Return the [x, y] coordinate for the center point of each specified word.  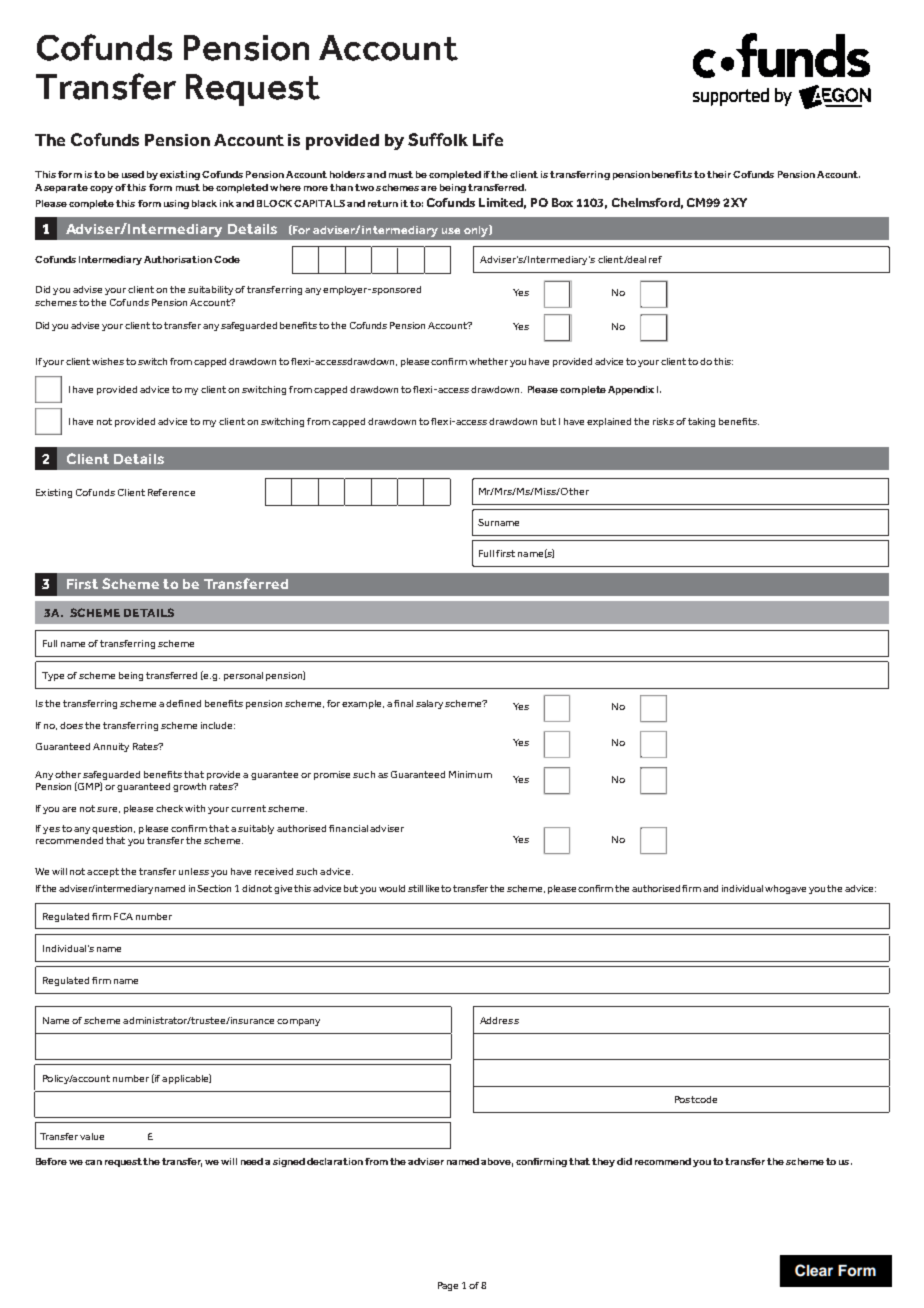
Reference [171, 492]
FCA [123, 916]
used [133, 174]
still [415, 888]
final [403, 703]
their [719, 174]
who [775, 888]
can [93, 1162]
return [383, 203]
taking [701, 422]
